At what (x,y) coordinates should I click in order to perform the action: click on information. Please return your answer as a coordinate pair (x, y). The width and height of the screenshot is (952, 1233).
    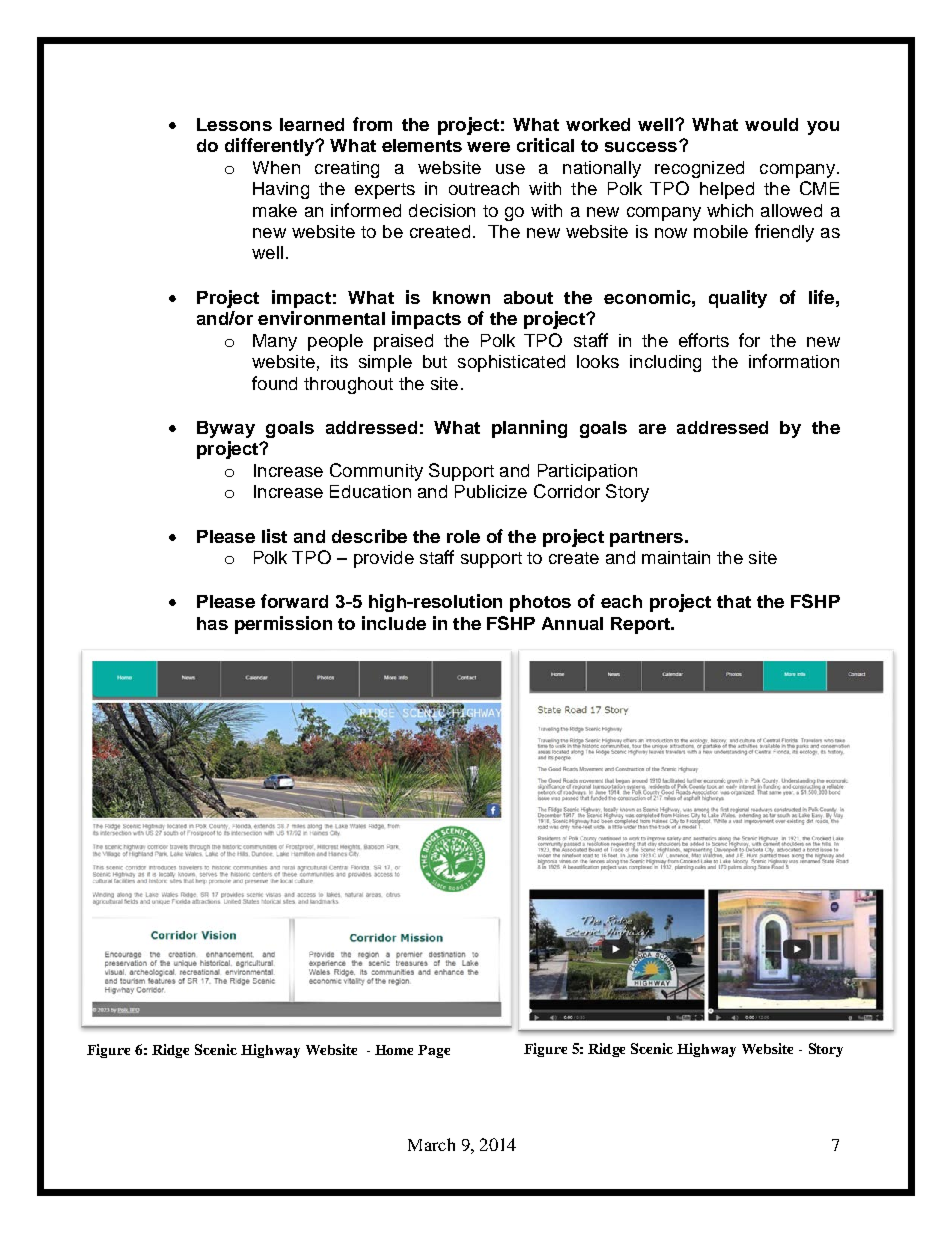
    Looking at the image, I should click on (794, 361).
